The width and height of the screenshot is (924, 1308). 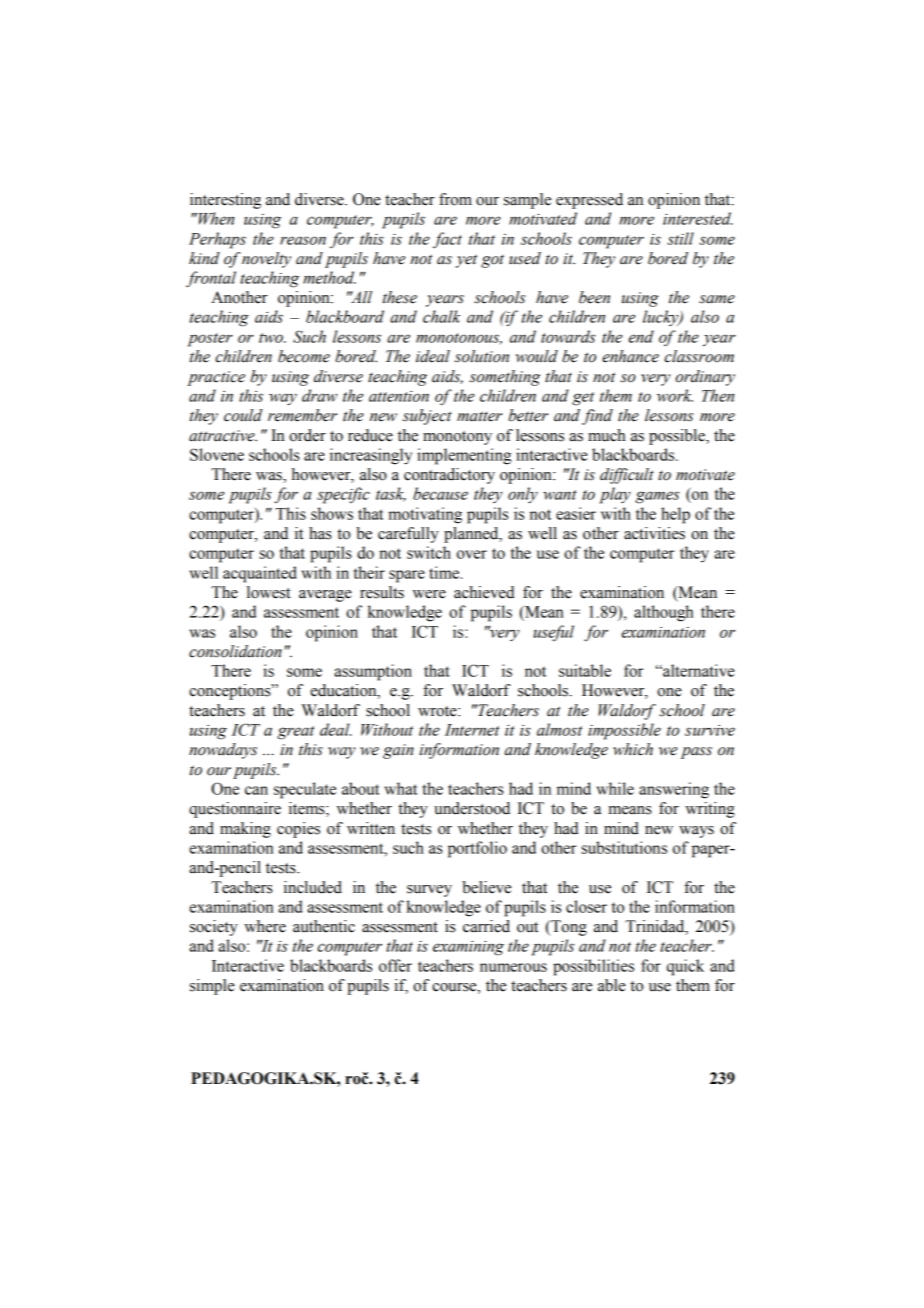 What do you see at coordinates (296, 733) in the screenshot?
I see `great` at bounding box center [296, 733].
